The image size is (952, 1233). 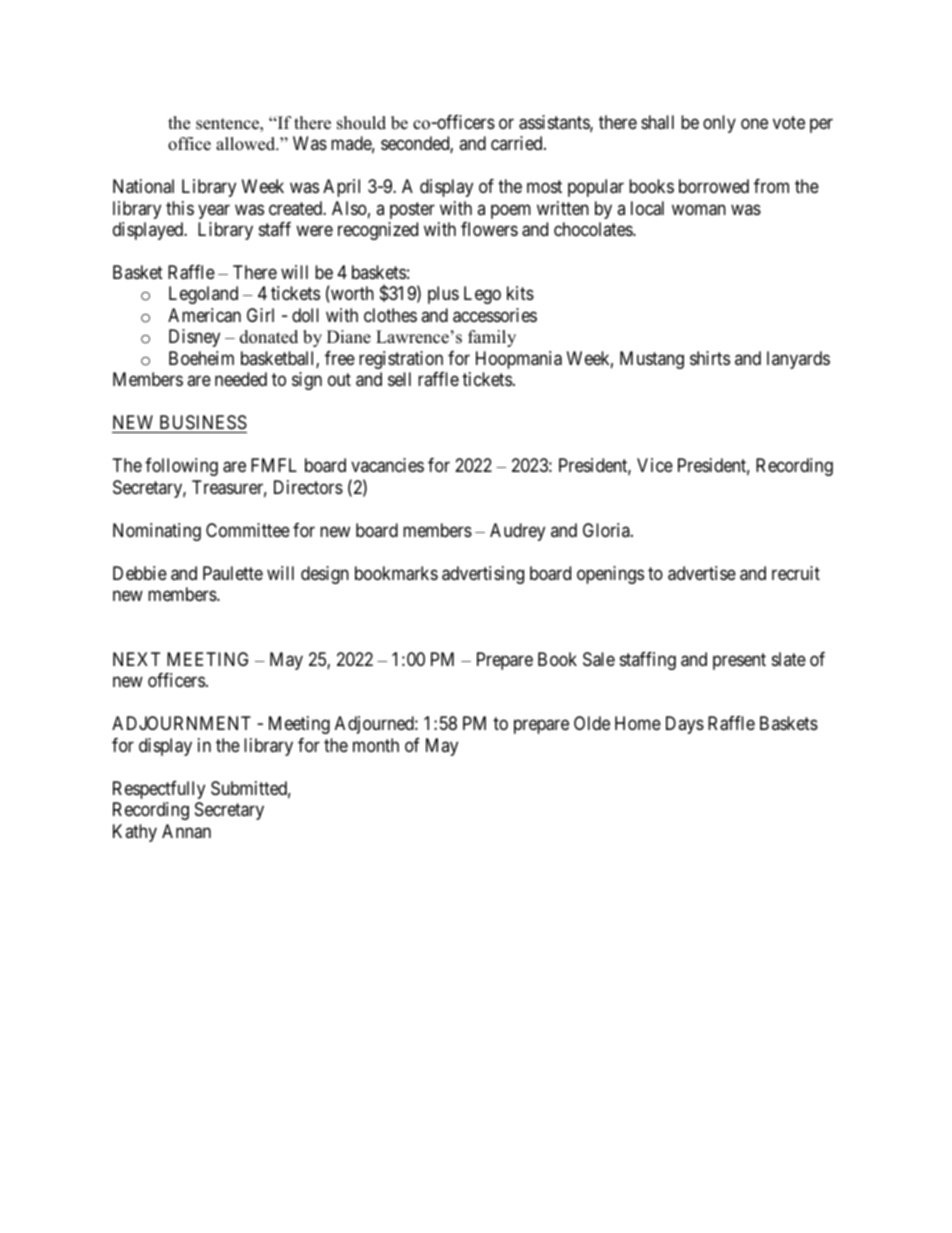 What do you see at coordinates (387, 465) in the screenshot?
I see `vacancies` at bounding box center [387, 465].
